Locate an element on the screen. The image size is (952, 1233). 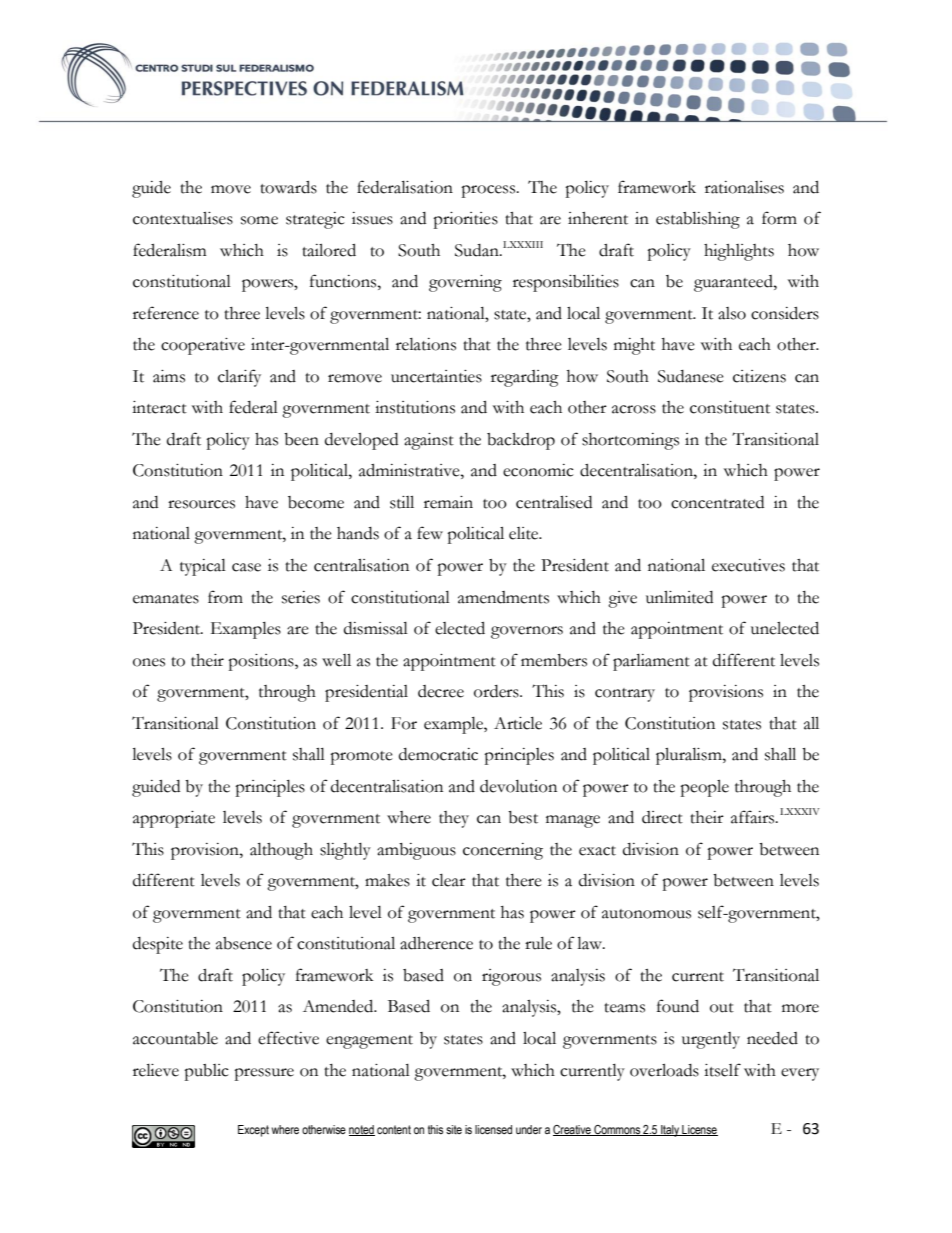
autonomous is located at coordinates (646, 914).
